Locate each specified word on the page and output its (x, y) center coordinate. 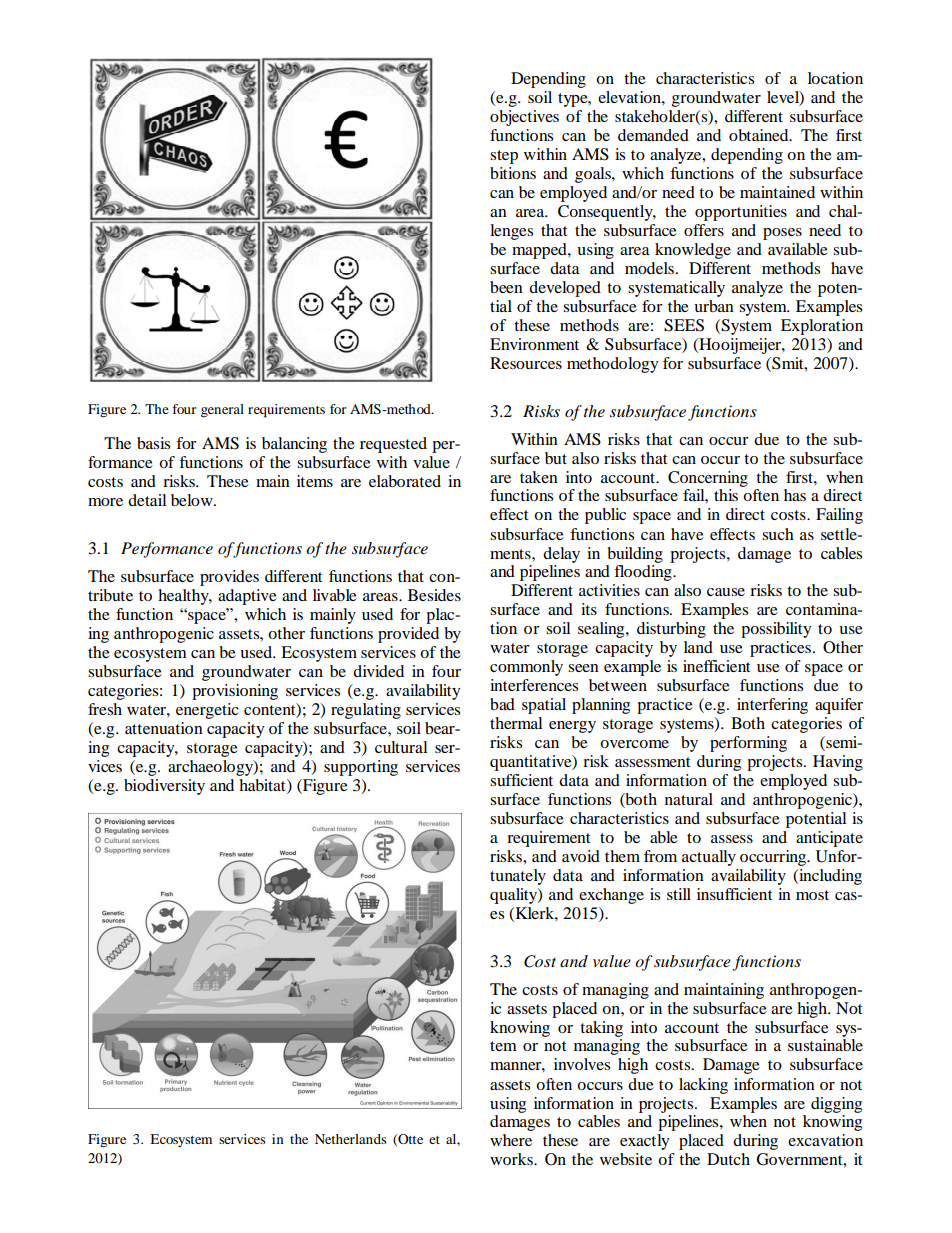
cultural (401, 747)
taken (539, 477)
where (511, 1140)
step (504, 157)
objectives (524, 118)
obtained (760, 135)
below (193, 500)
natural (689, 799)
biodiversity (164, 787)
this (726, 495)
